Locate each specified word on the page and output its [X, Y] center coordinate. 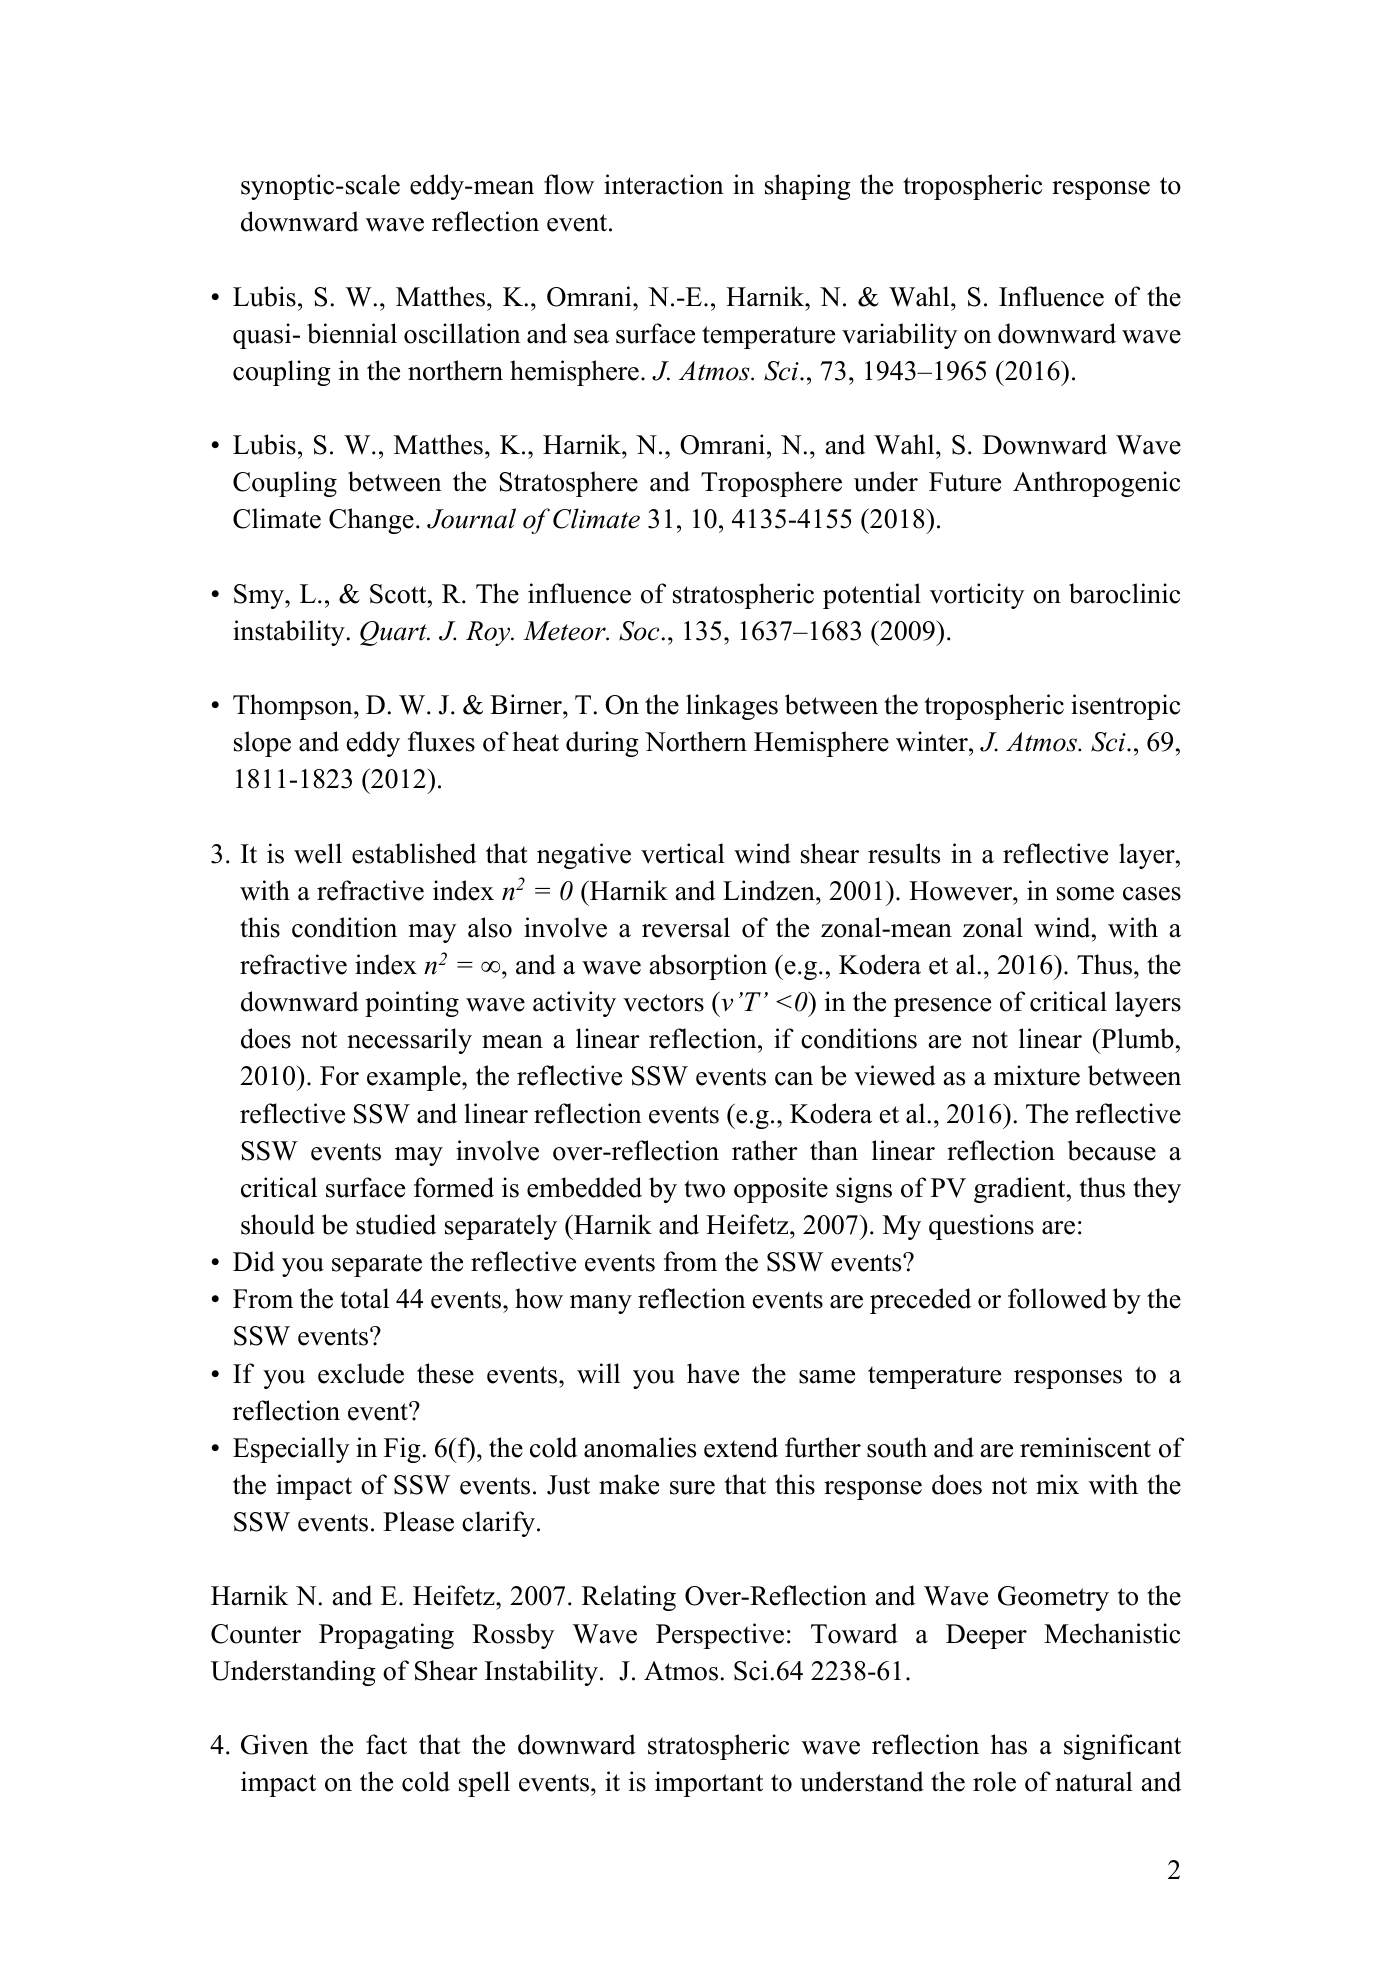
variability [900, 336]
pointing [412, 1004]
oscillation [462, 333]
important [709, 1784]
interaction [664, 184]
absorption [708, 967]
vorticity [977, 596]
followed [1057, 1298]
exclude [361, 1373]
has [1009, 1744]
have [713, 1373]
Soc [639, 631]
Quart [394, 633]
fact [386, 1744]
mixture [1036, 1075]
